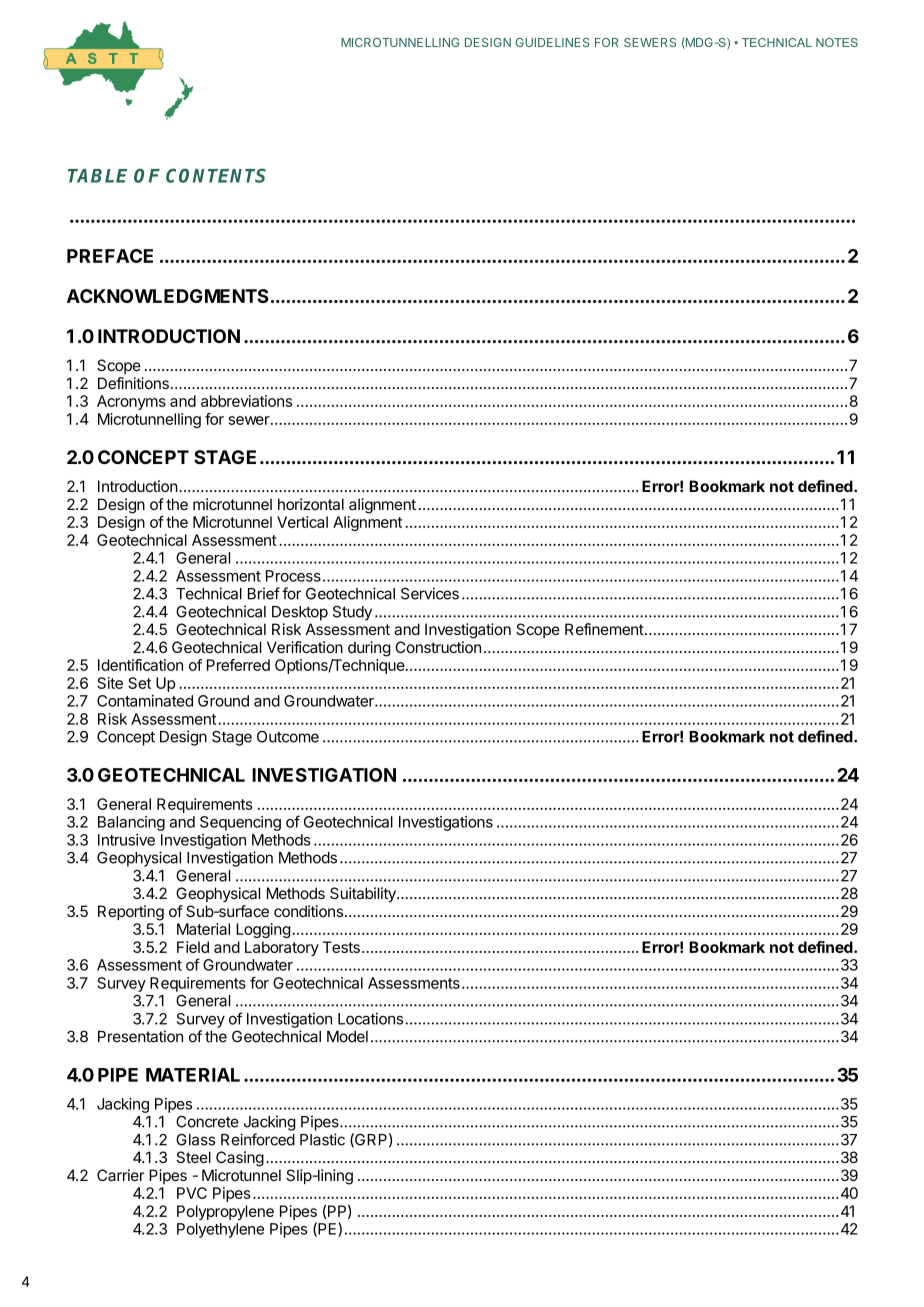 Image resolution: width=924 pixels, height=1307 pixels. Describe the element at coordinates (552, 42) in the screenshot. I see `GUIDELINES` at that location.
